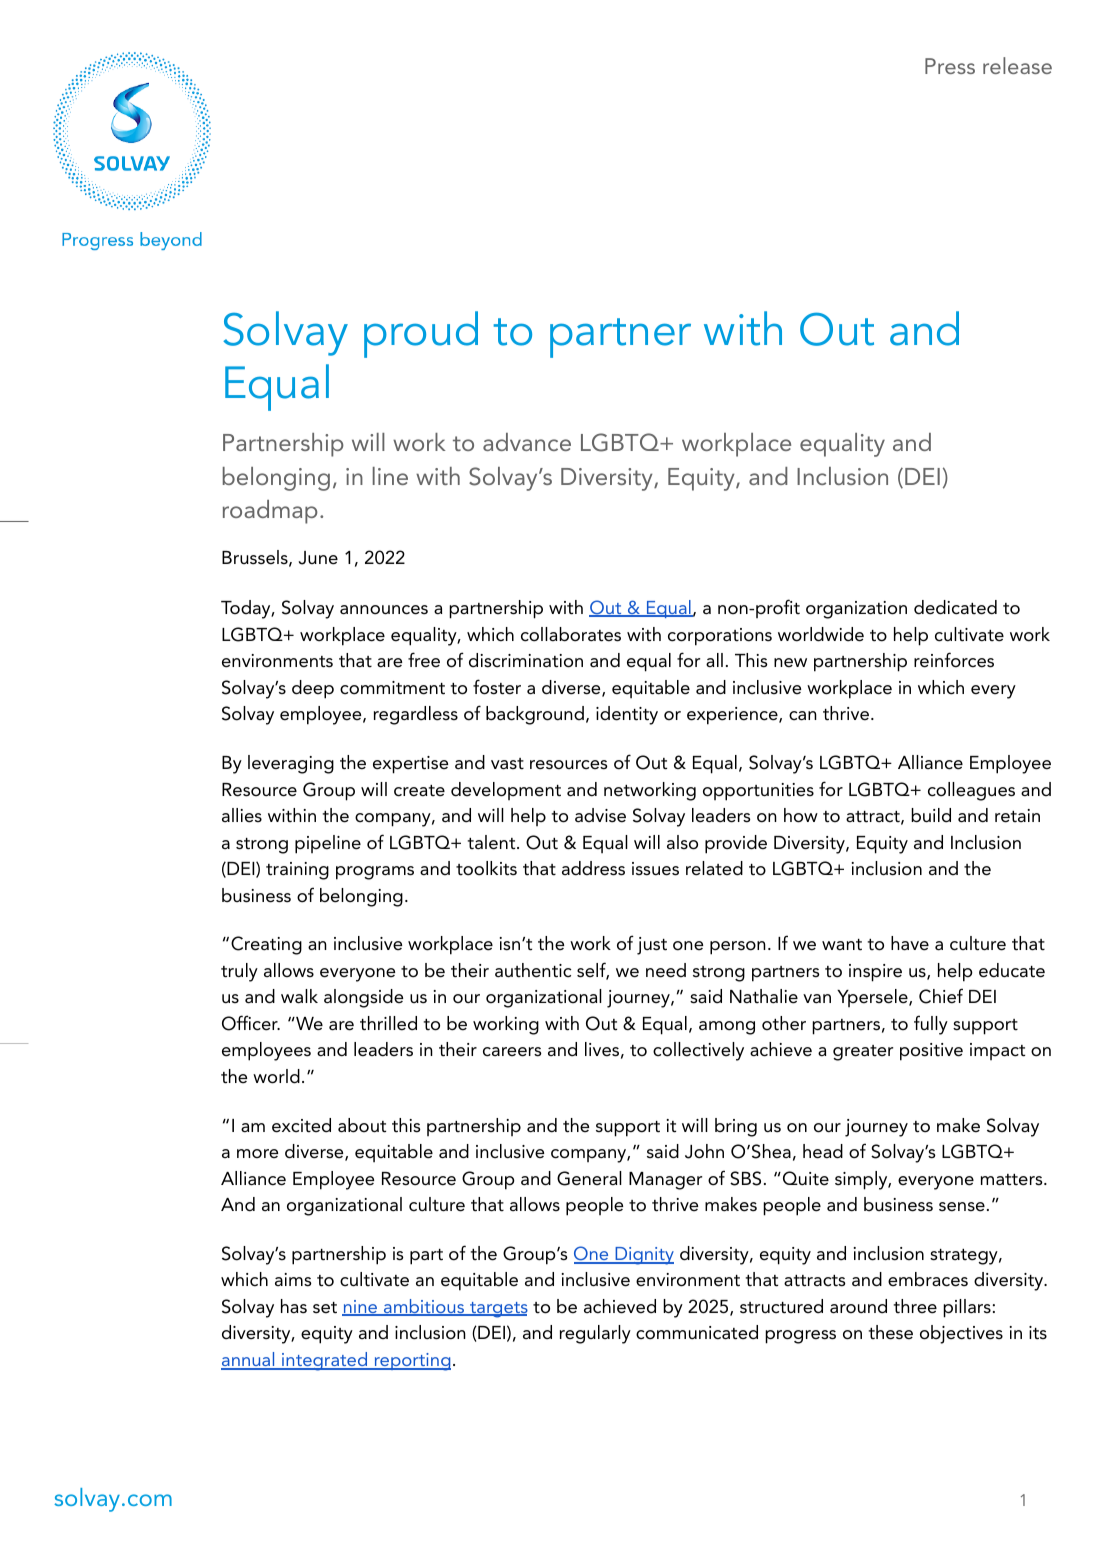 This document has height=1565, width=1107. What do you see at coordinates (313, 689) in the document?
I see `deep` at bounding box center [313, 689].
